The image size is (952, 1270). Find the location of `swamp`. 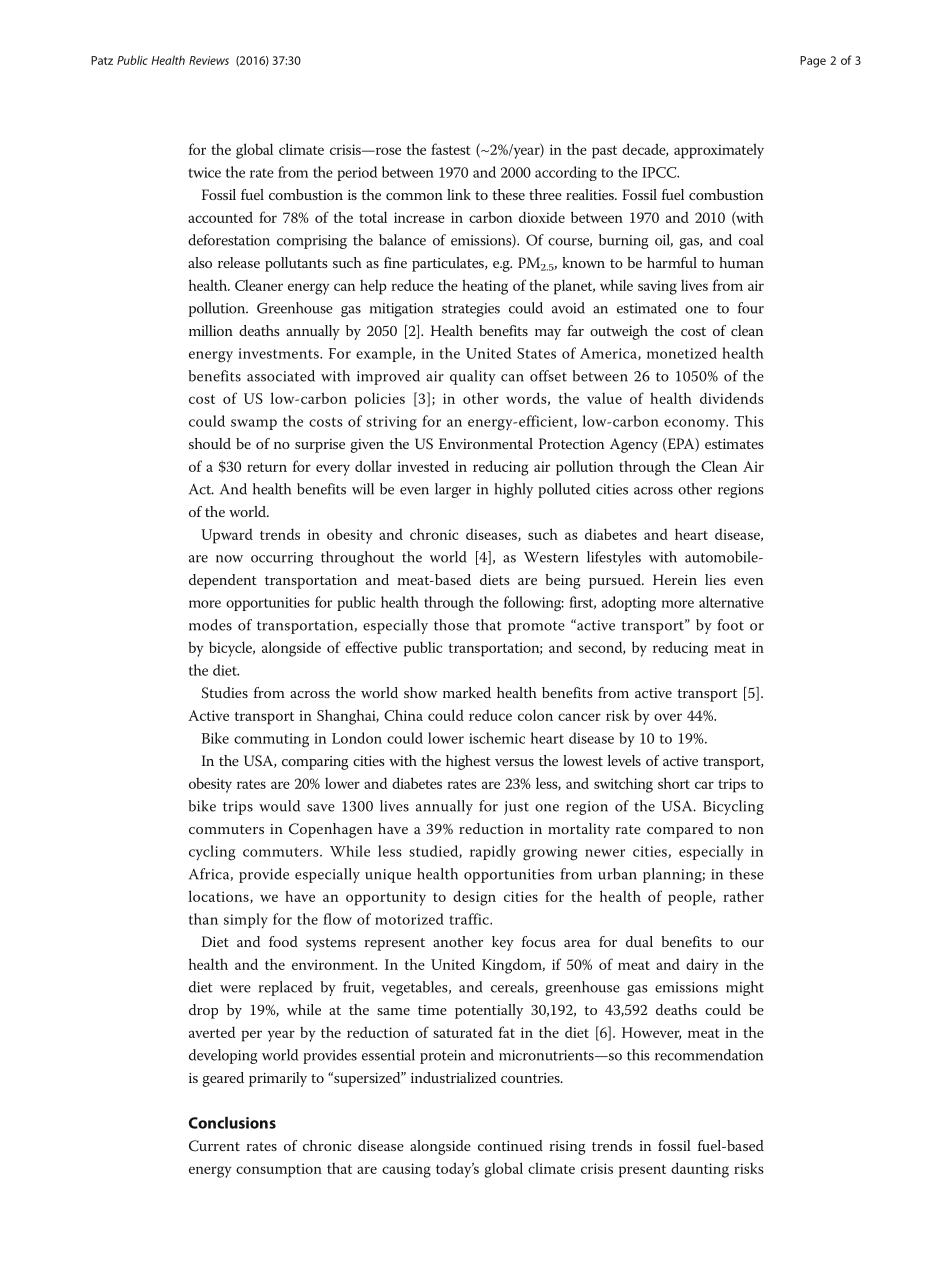

swamp is located at coordinates (254, 424).
